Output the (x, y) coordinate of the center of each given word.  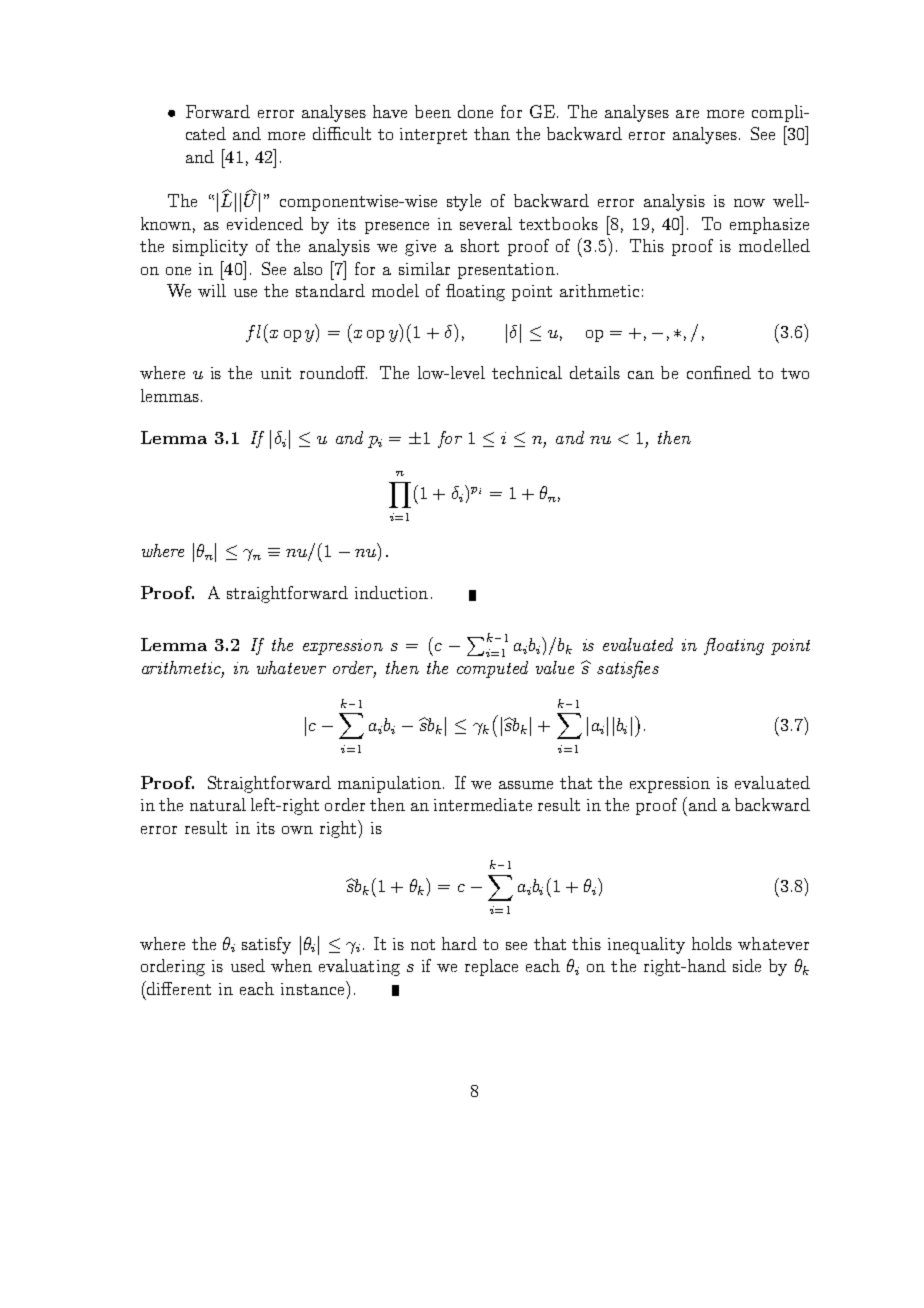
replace (491, 967)
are (687, 114)
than (492, 133)
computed (492, 669)
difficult (342, 133)
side (747, 965)
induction (391, 592)
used (248, 965)
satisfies (628, 669)
